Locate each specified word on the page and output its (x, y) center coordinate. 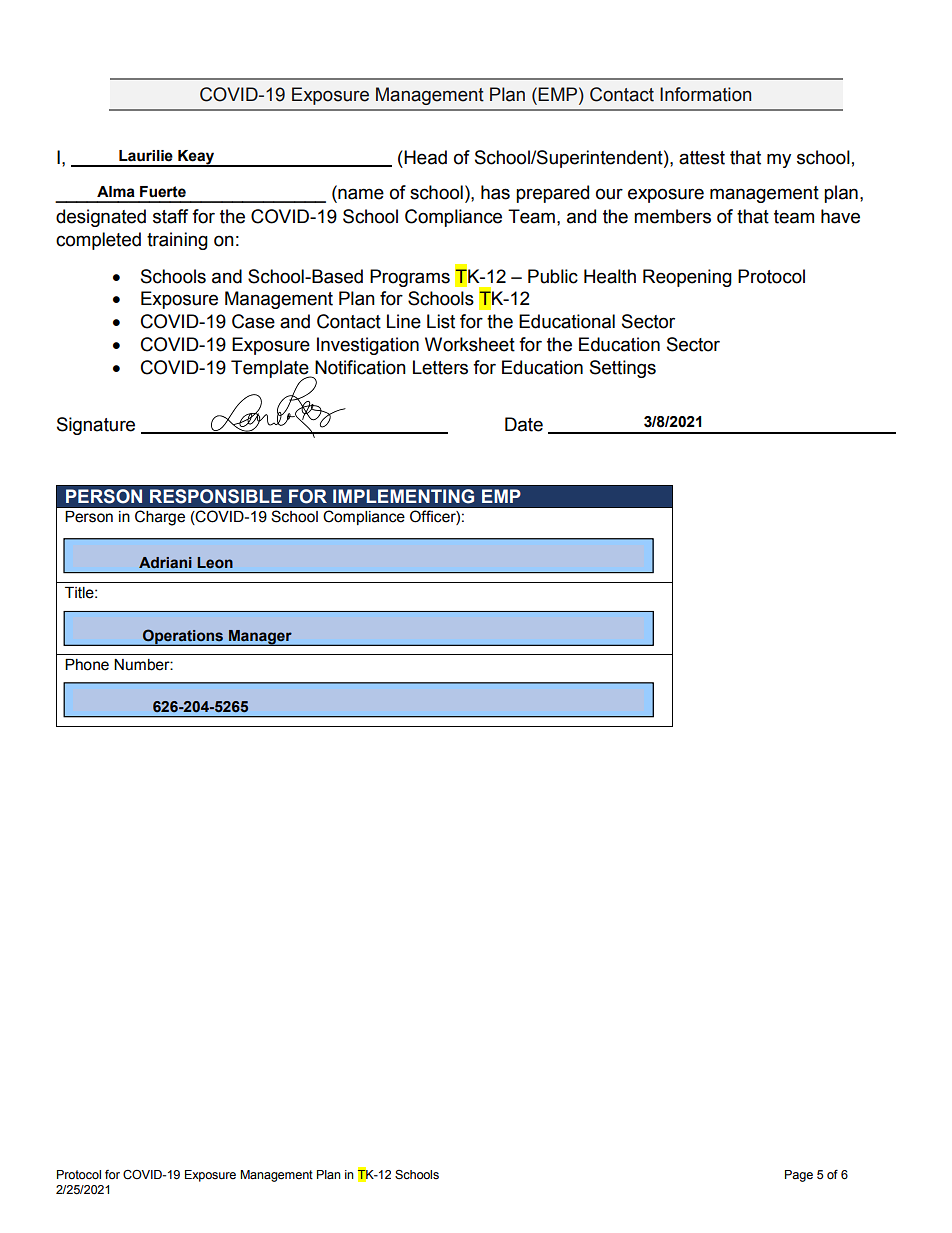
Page (799, 1176)
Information (705, 94)
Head (425, 157)
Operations (183, 637)
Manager (260, 638)
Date (524, 424)
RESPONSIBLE (216, 496)
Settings (623, 369)
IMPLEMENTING (403, 496)
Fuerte (163, 192)
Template (271, 370)
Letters (440, 367)
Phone (87, 665)
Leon (215, 562)
